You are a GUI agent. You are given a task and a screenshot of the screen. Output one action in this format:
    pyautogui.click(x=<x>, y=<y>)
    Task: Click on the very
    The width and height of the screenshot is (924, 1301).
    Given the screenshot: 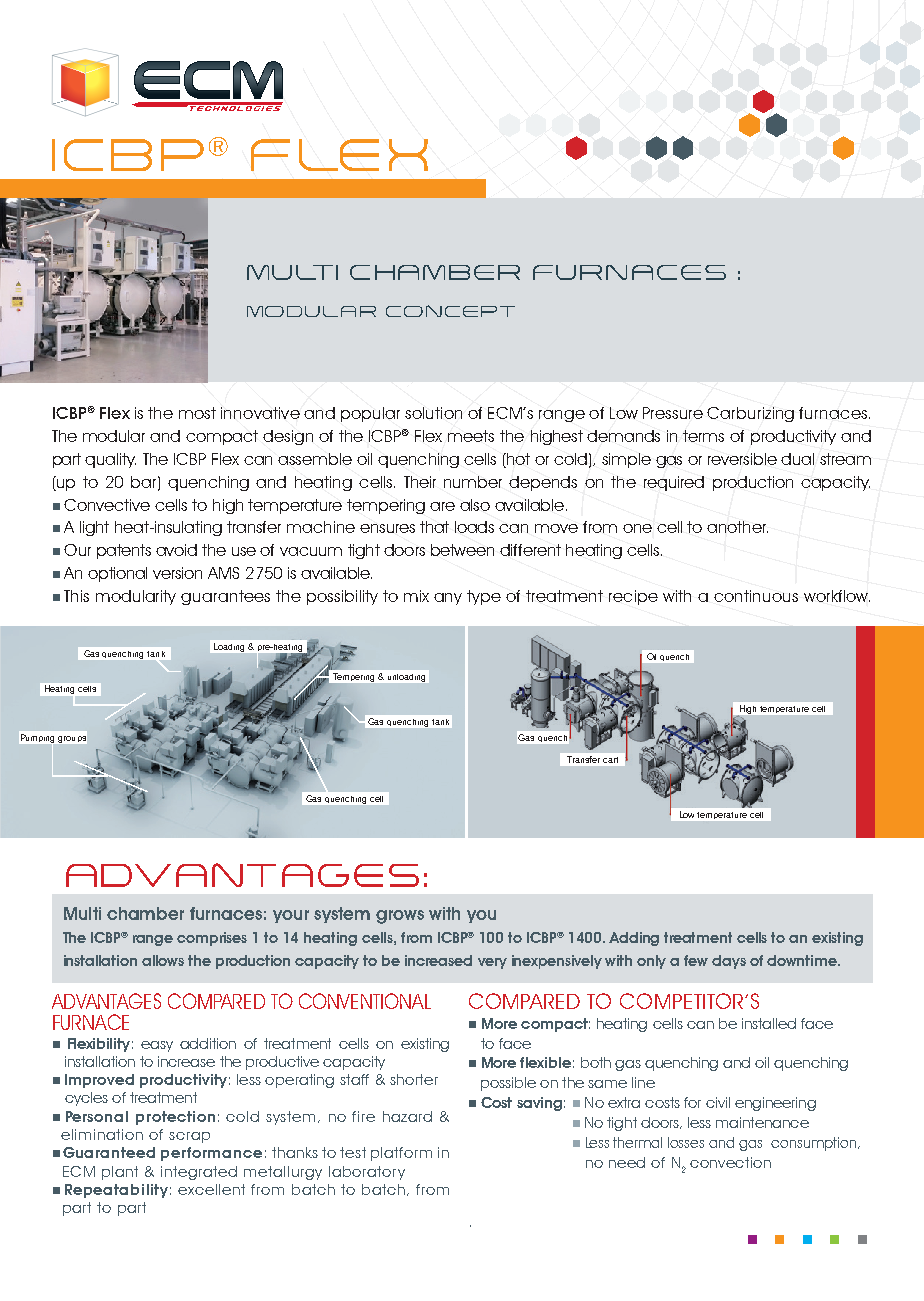 What is the action you would take?
    pyautogui.click(x=492, y=963)
